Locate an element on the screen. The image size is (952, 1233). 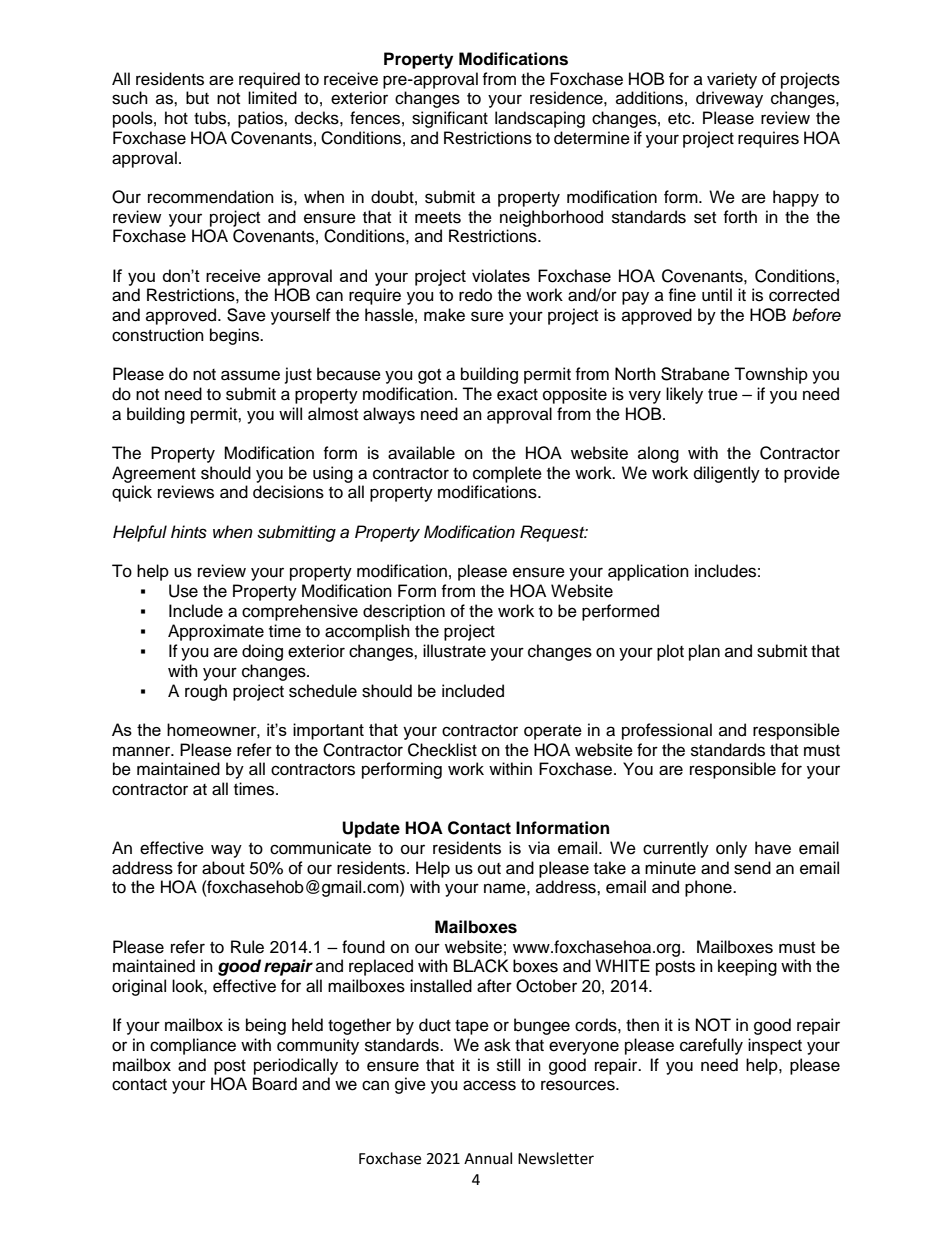
Approximate is located at coordinates (216, 632).
